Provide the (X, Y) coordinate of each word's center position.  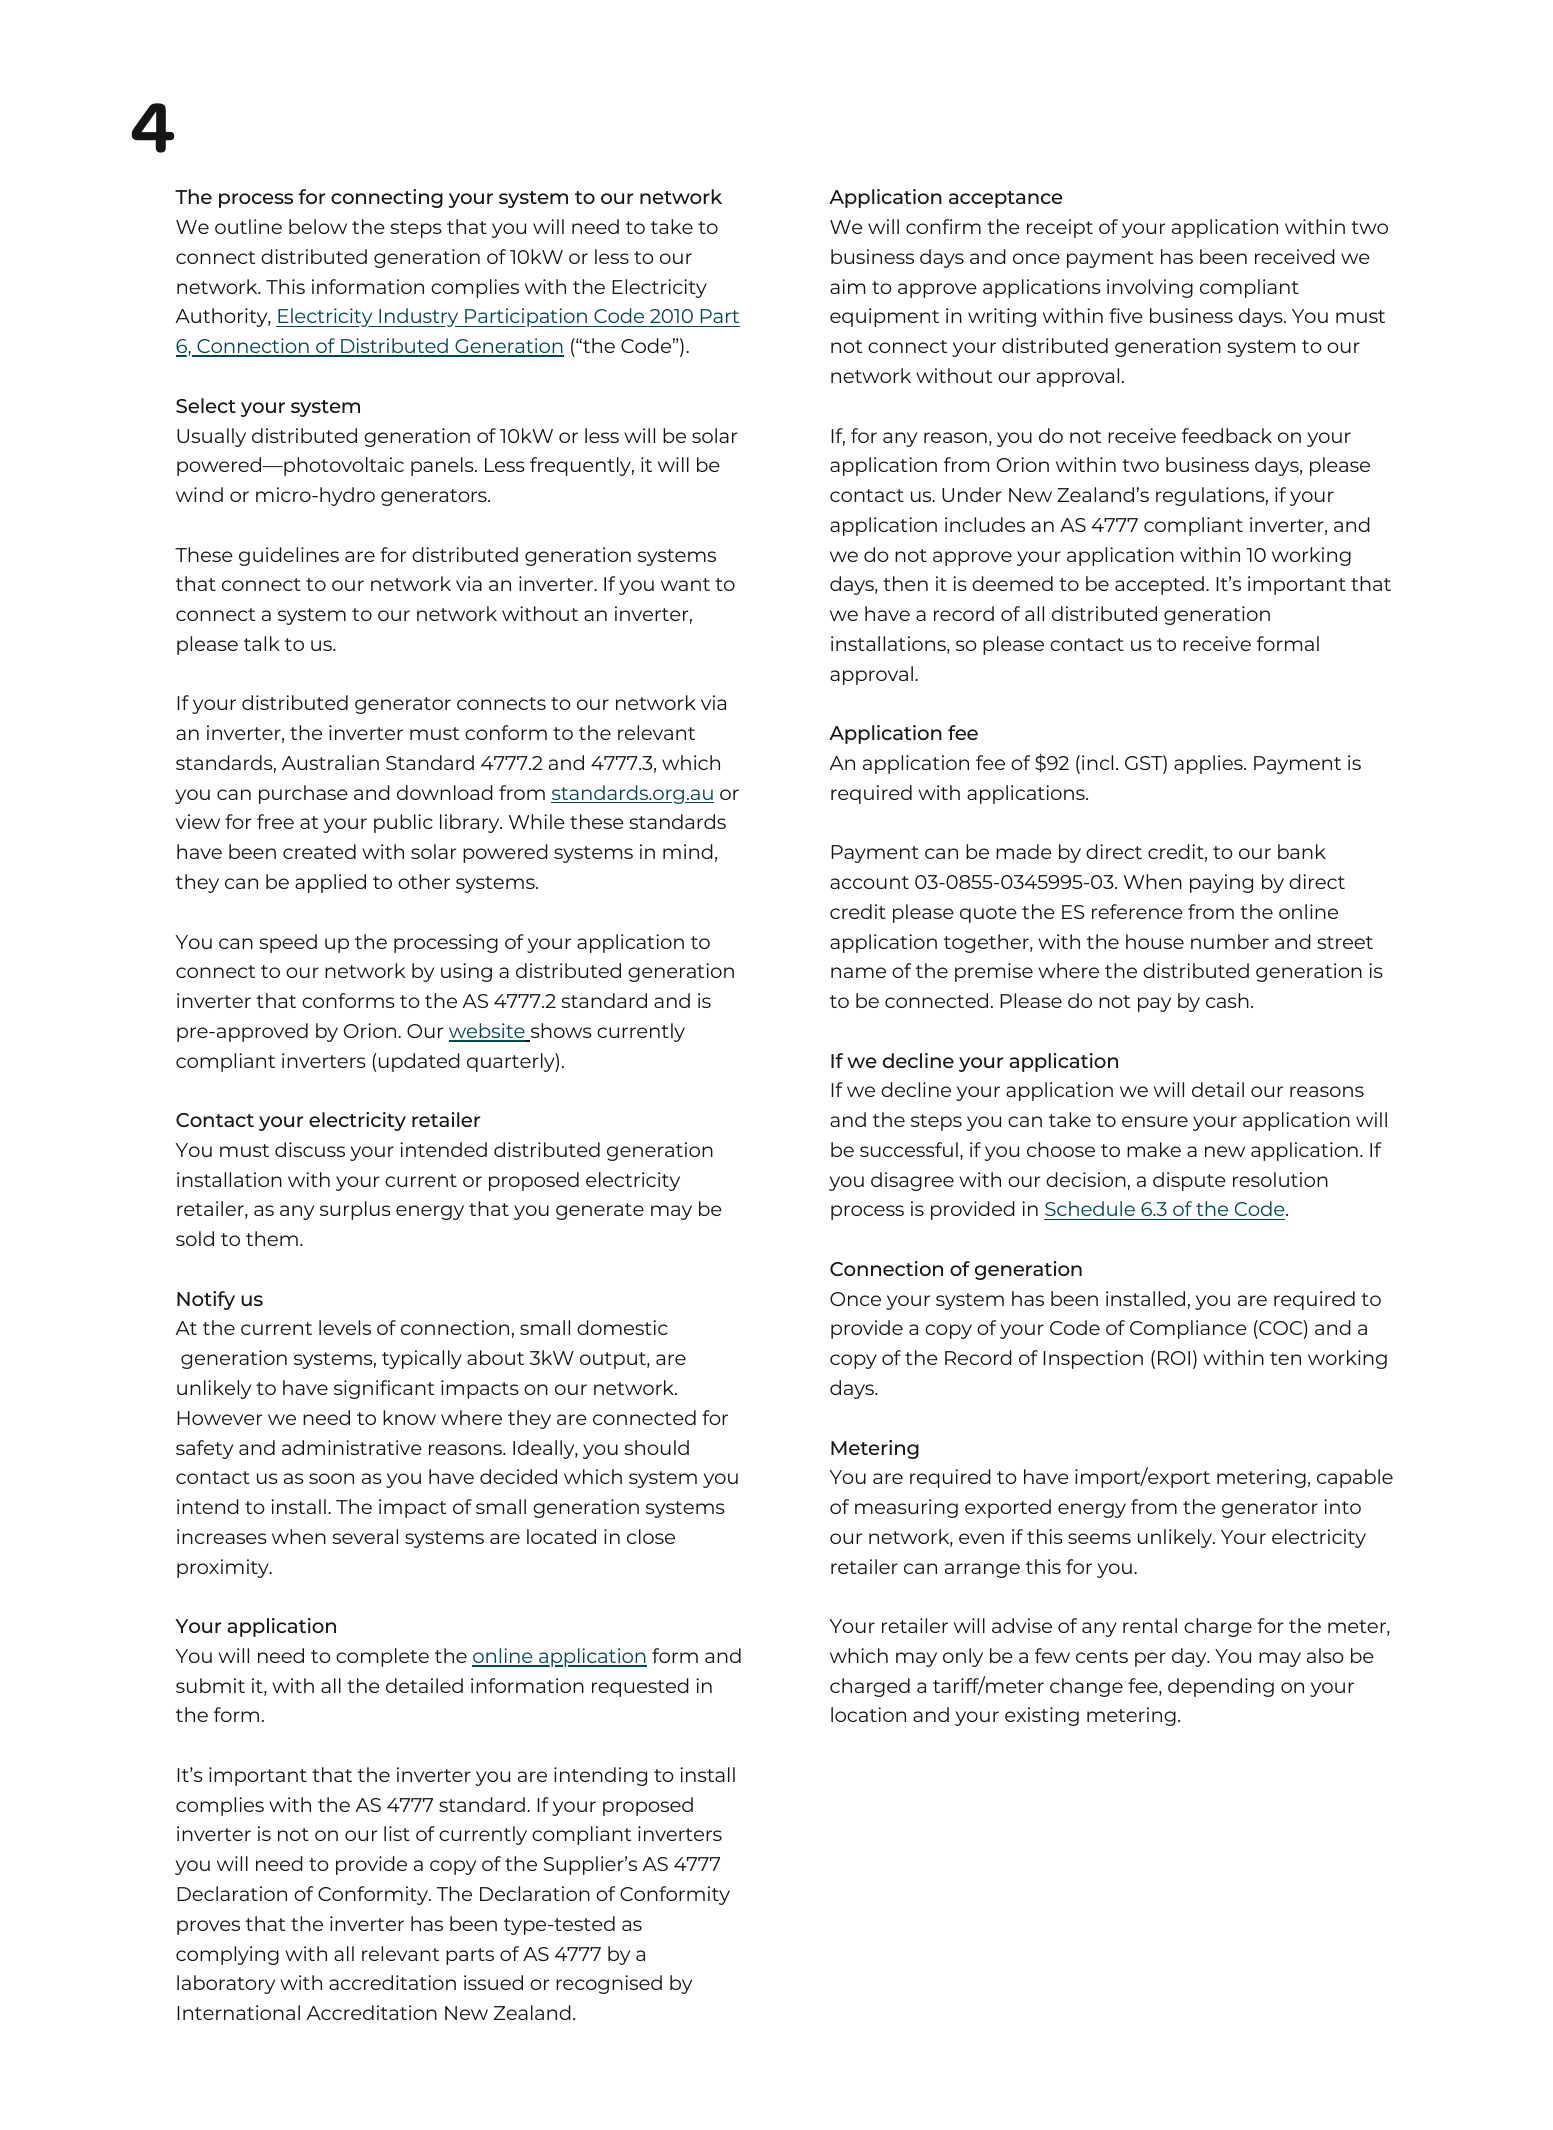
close (651, 1536)
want (685, 584)
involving (1150, 288)
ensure (1155, 1121)
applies (1209, 764)
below (318, 226)
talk (262, 643)
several (365, 1536)
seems (1099, 1538)
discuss (310, 1149)
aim (847, 286)
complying (227, 1955)
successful (909, 1149)
